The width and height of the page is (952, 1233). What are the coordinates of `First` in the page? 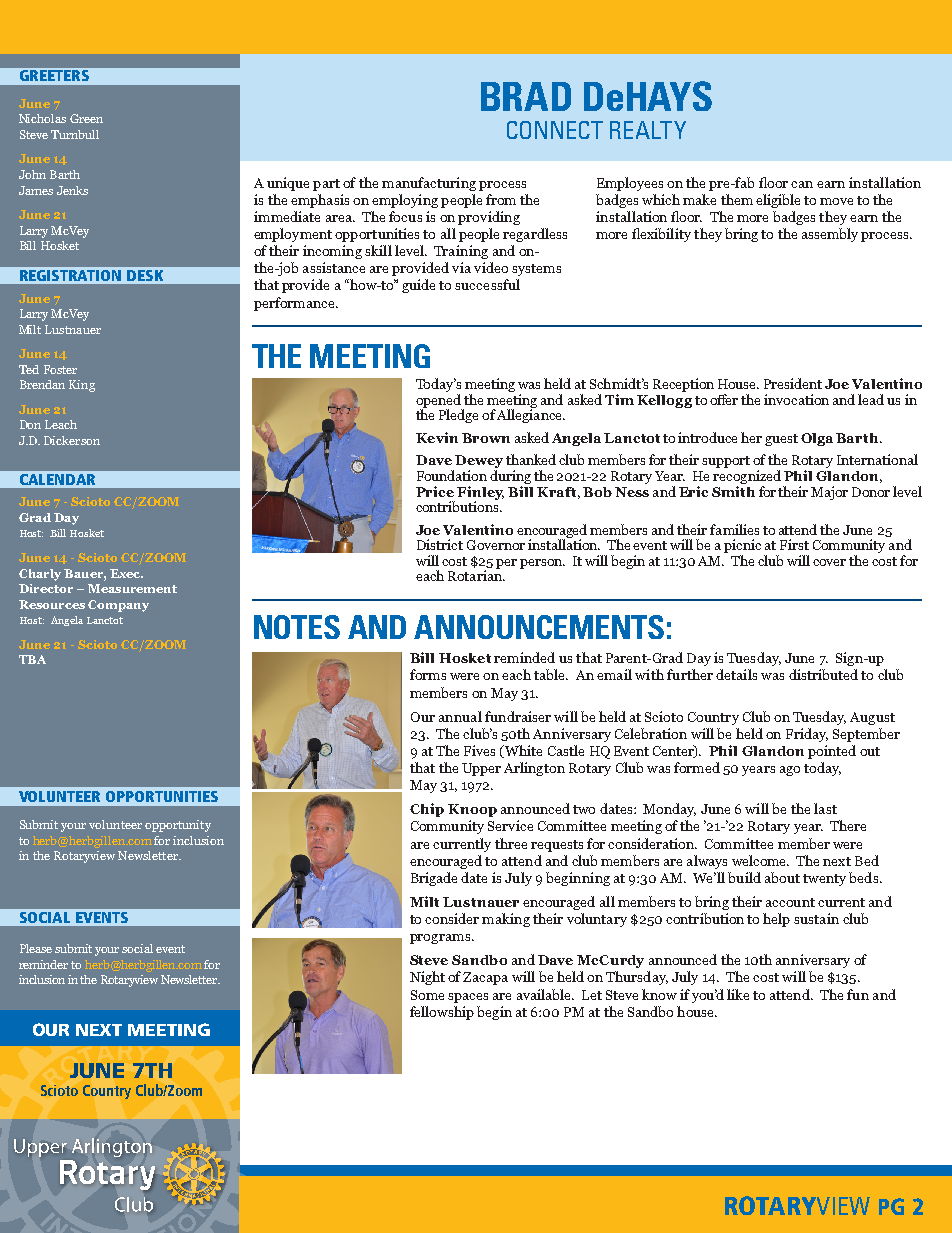 It's located at (794, 544).
